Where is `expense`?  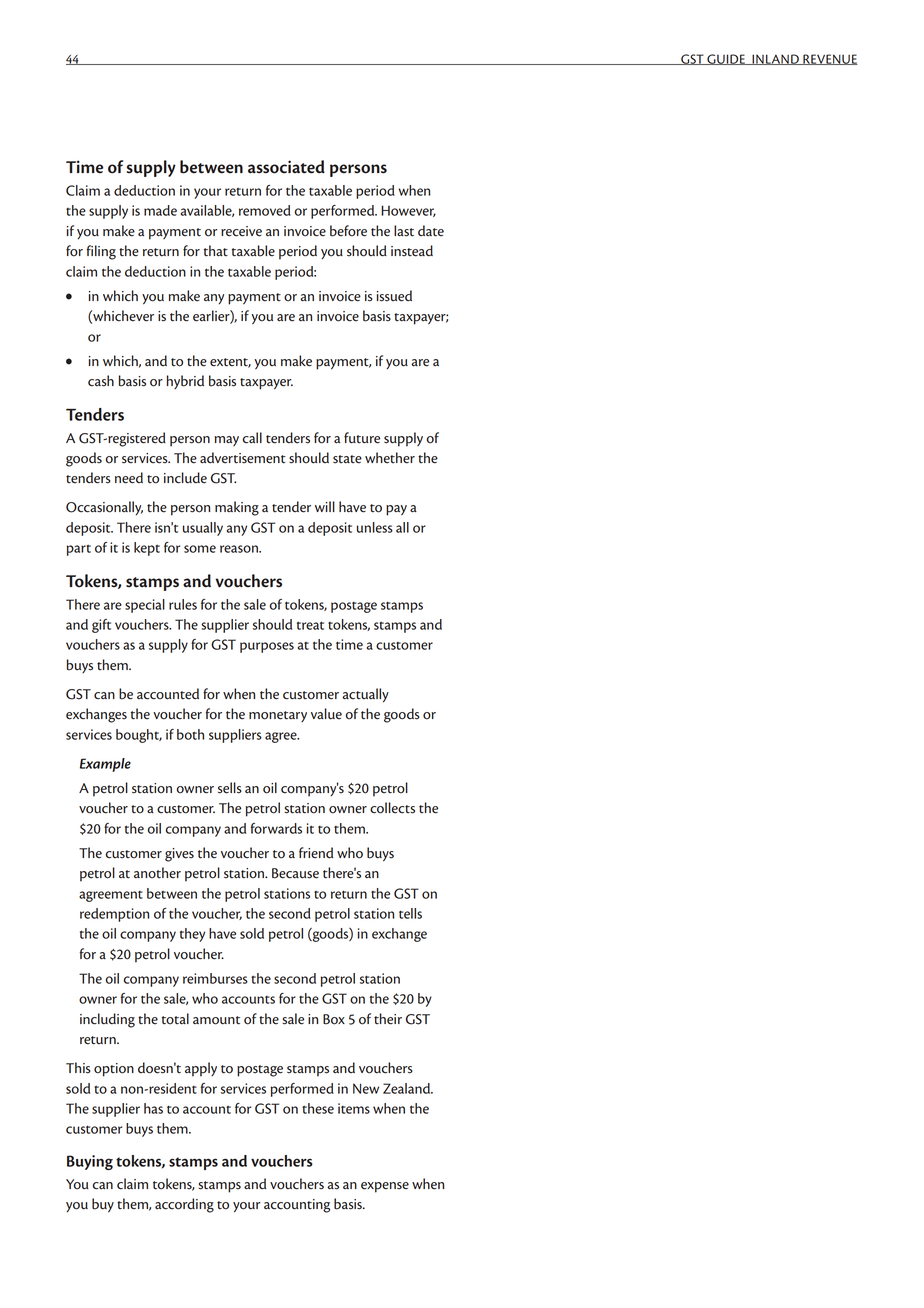
expense is located at coordinates (385, 1187).
